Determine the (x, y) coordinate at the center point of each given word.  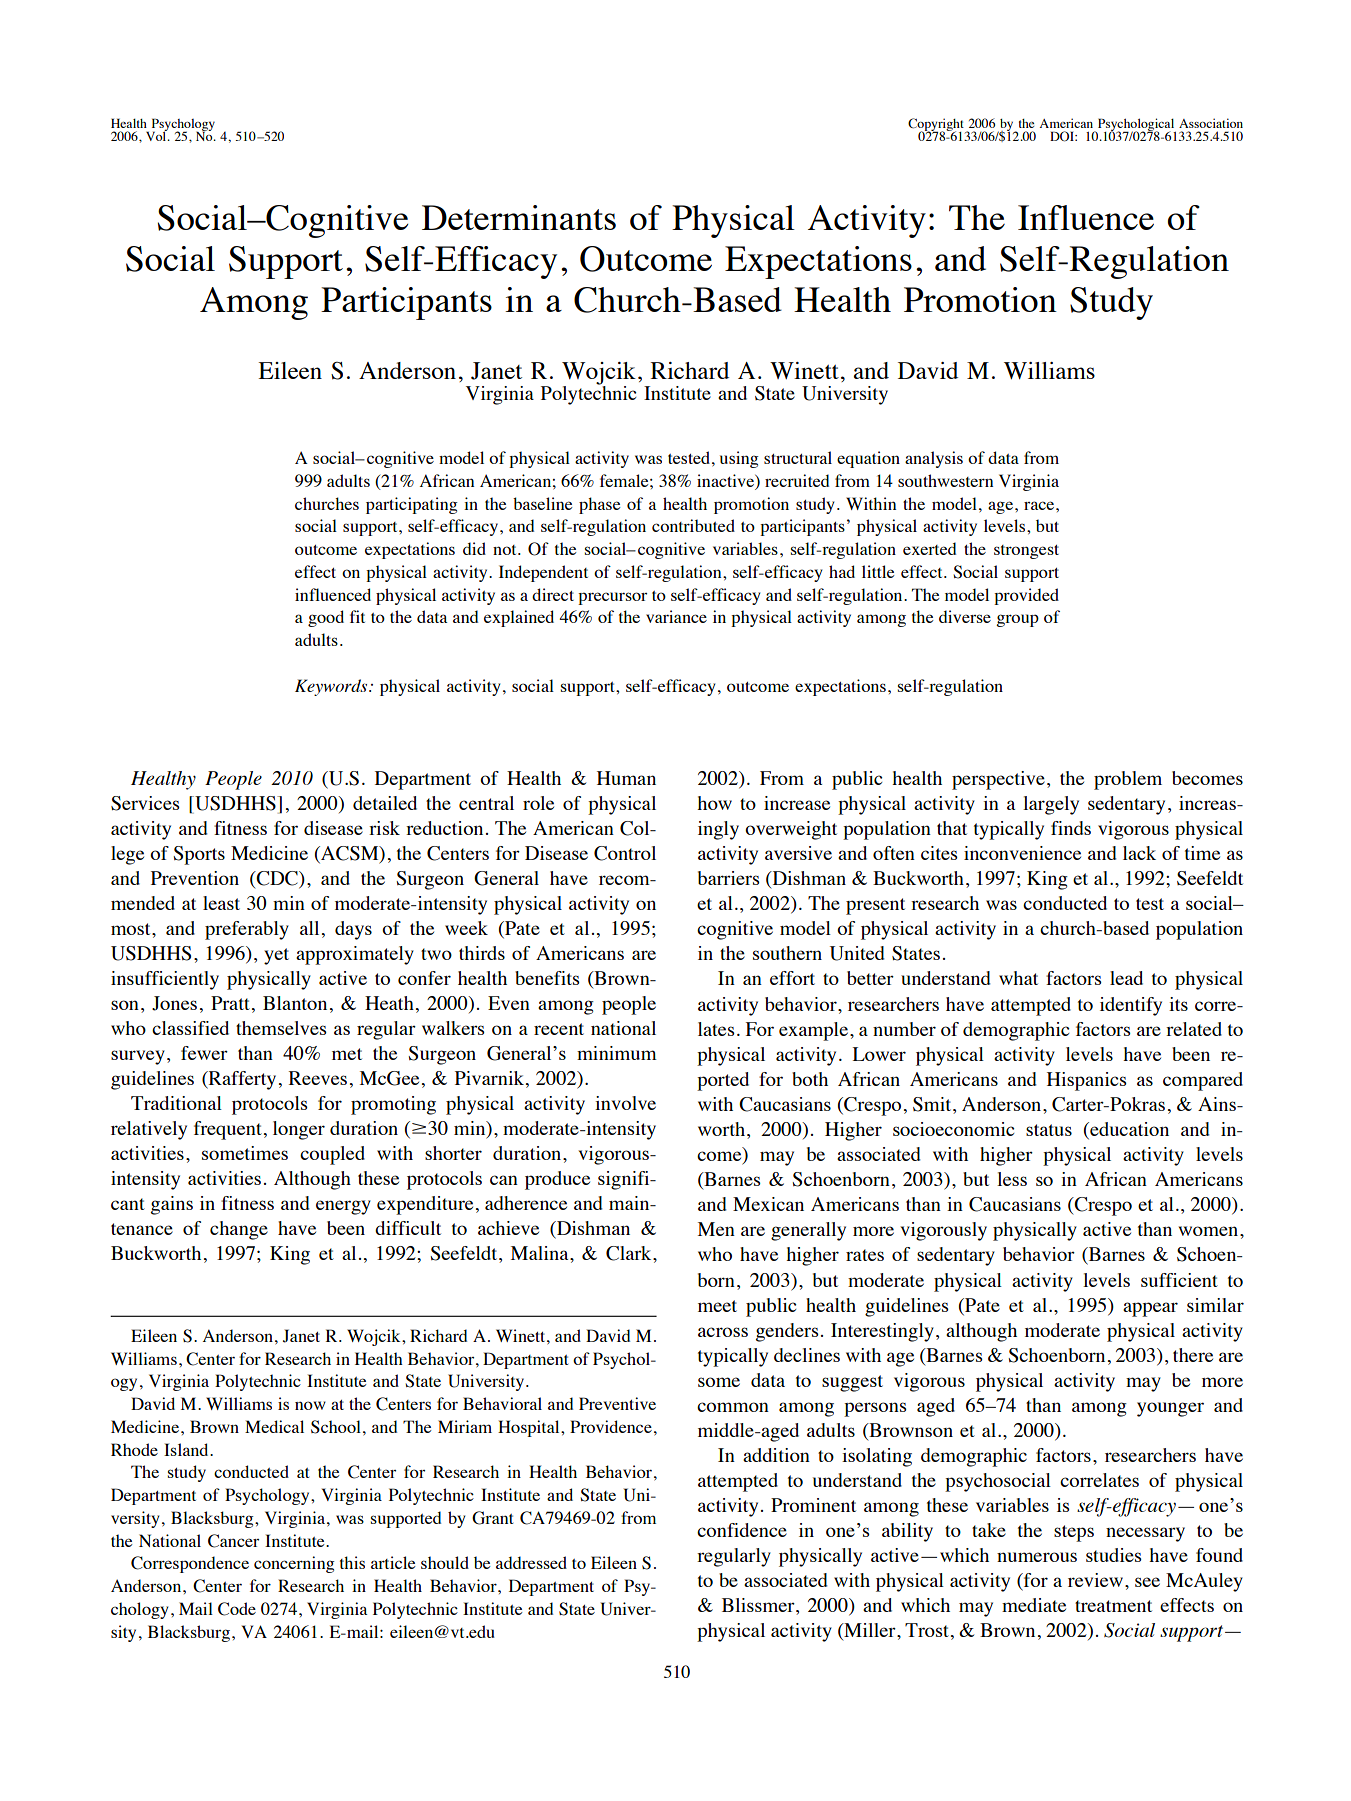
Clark (630, 1253)
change (239, 1230)
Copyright (937, 125)
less (1012, 1179)
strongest (1026, 552)
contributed (693, 525)
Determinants (519, 217)
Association (1211, 123)
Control (625, 853)
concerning (294, 1564)
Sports (199, 855)
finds (1071, 828)
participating (412, 505)
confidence (742, 1530)
